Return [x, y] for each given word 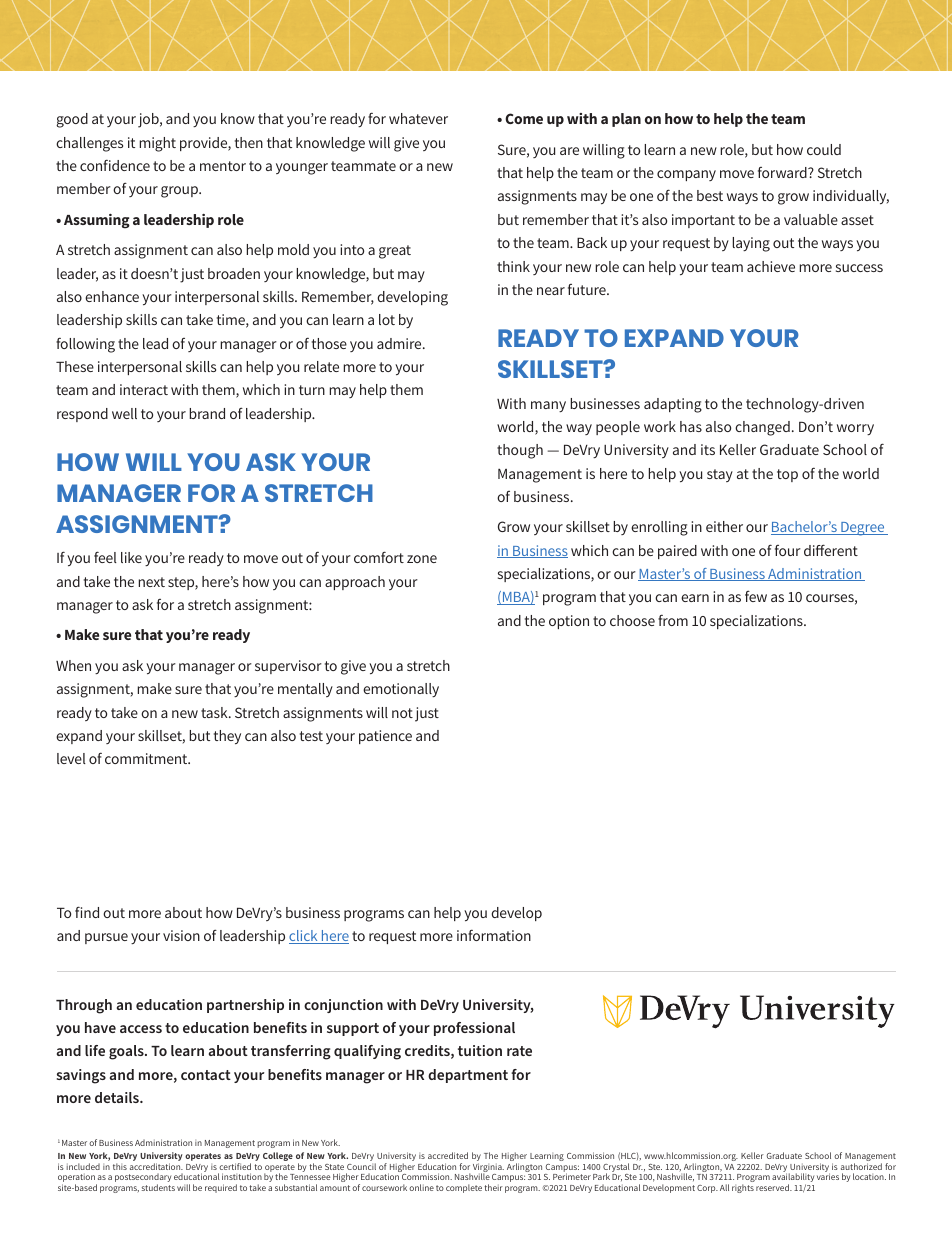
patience [385, 737]
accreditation [156, 1166]
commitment [147, 758]
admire [400, 343]
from [673, 620]
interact [144, 389]
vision [181, 935]
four [788, 550]
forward [783, 172]
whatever [418, 118]
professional [474, 1029]
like [131, 557]
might [157, 144]
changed [762, 428]
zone [422, 559]
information [494, 935]
